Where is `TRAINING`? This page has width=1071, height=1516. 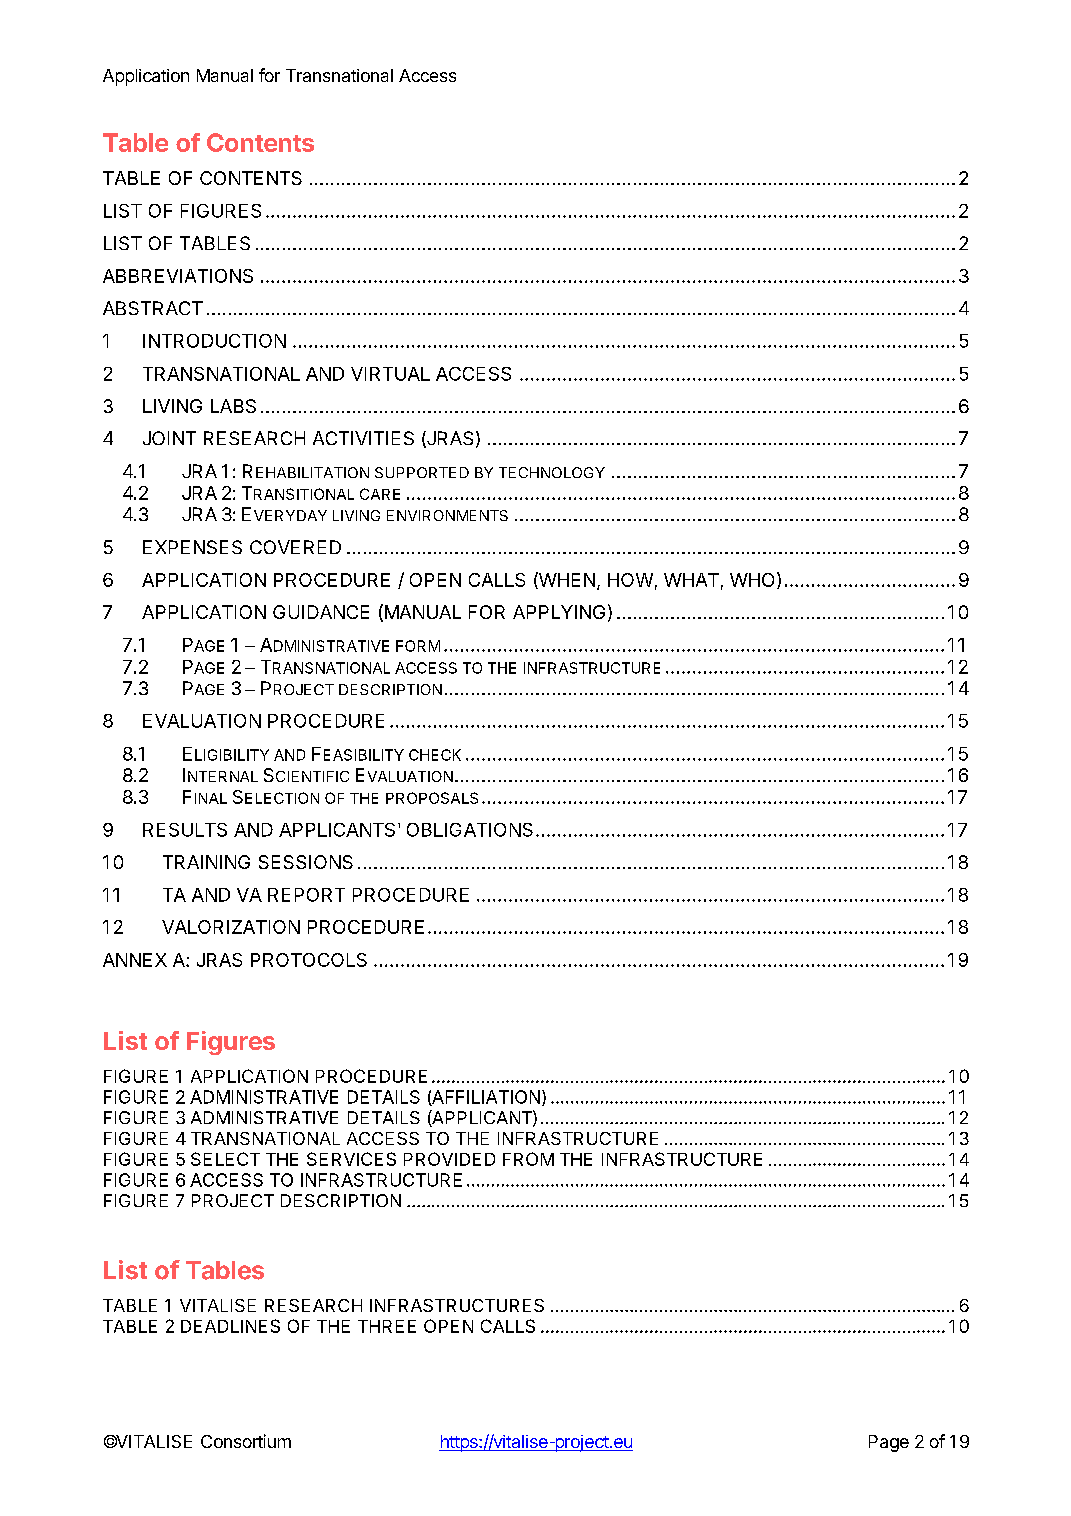 TRAINING is located at coordinates (206, 862).
